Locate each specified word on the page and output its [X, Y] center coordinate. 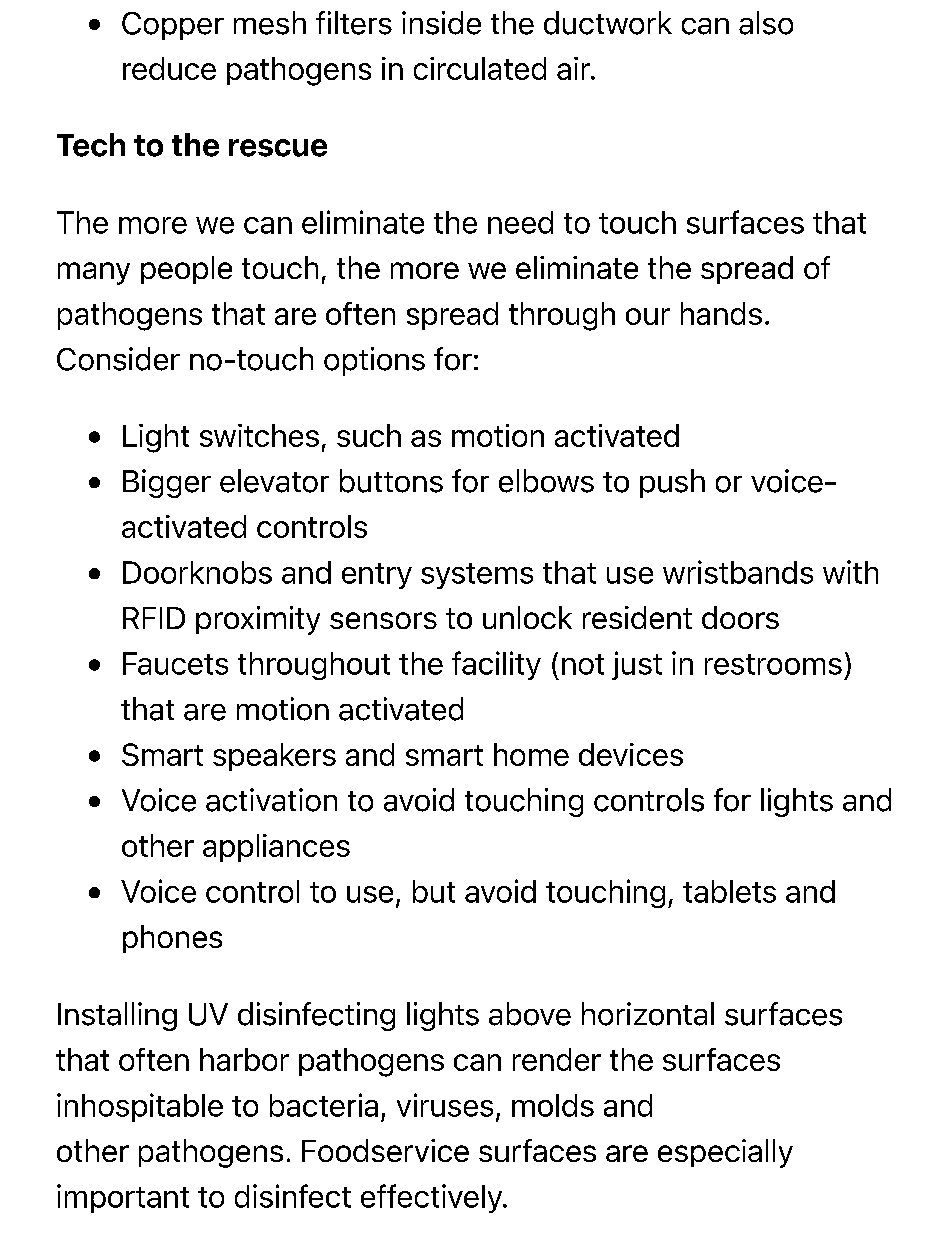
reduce [169, 68]
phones [172, 939]
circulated [480, 68]
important [123, 1198]
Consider [118, 359]
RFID [154, 618]
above [530, 1014]
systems [477, 576]
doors [740, 617]
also [766, 23]
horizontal [648, 1014]
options [374, 361]
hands [721, 313]
